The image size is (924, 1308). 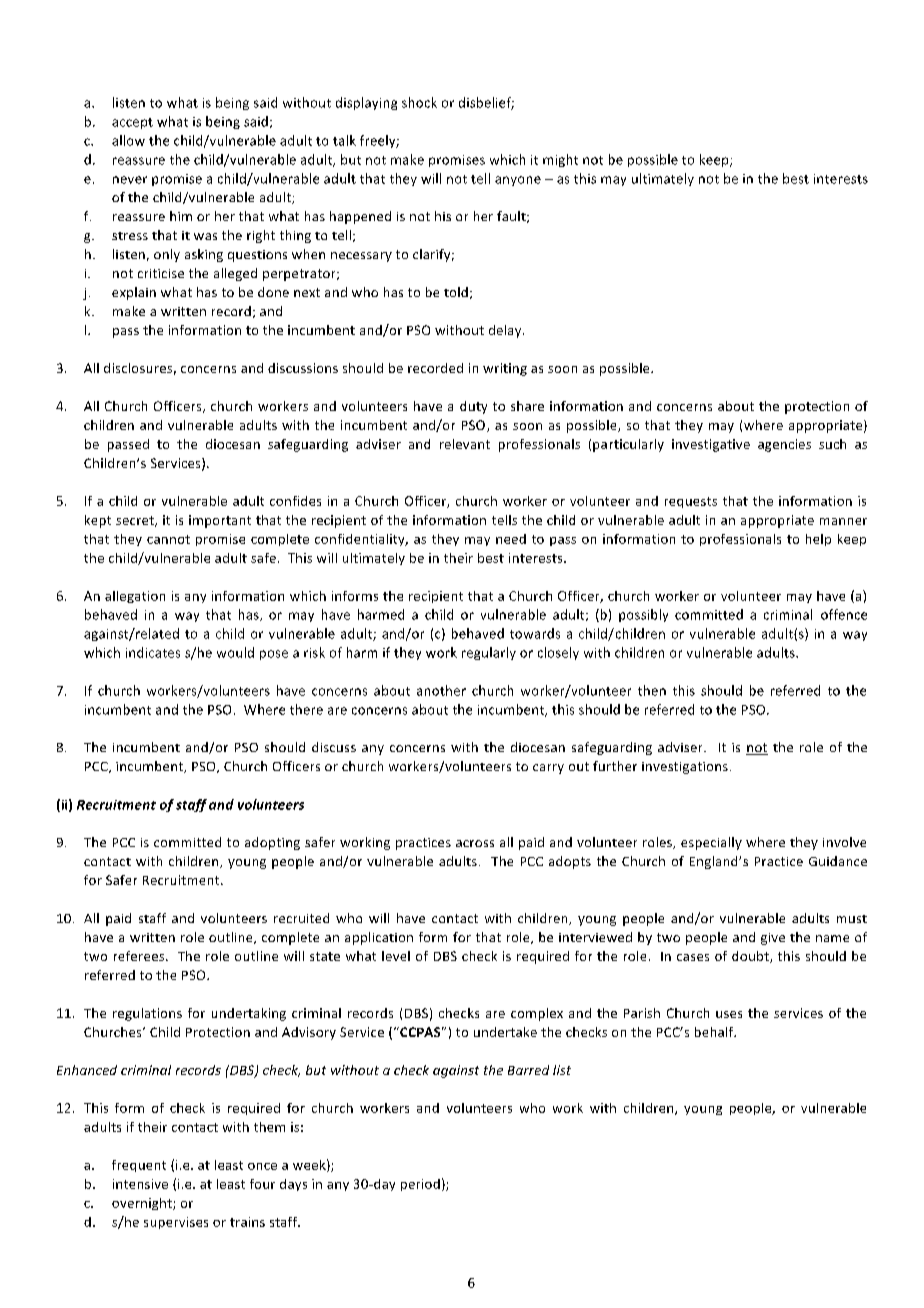 What do you see at coordinates (486, 103) in the screenshot?
I see `disbelief` at bounding box center [486, 103].
